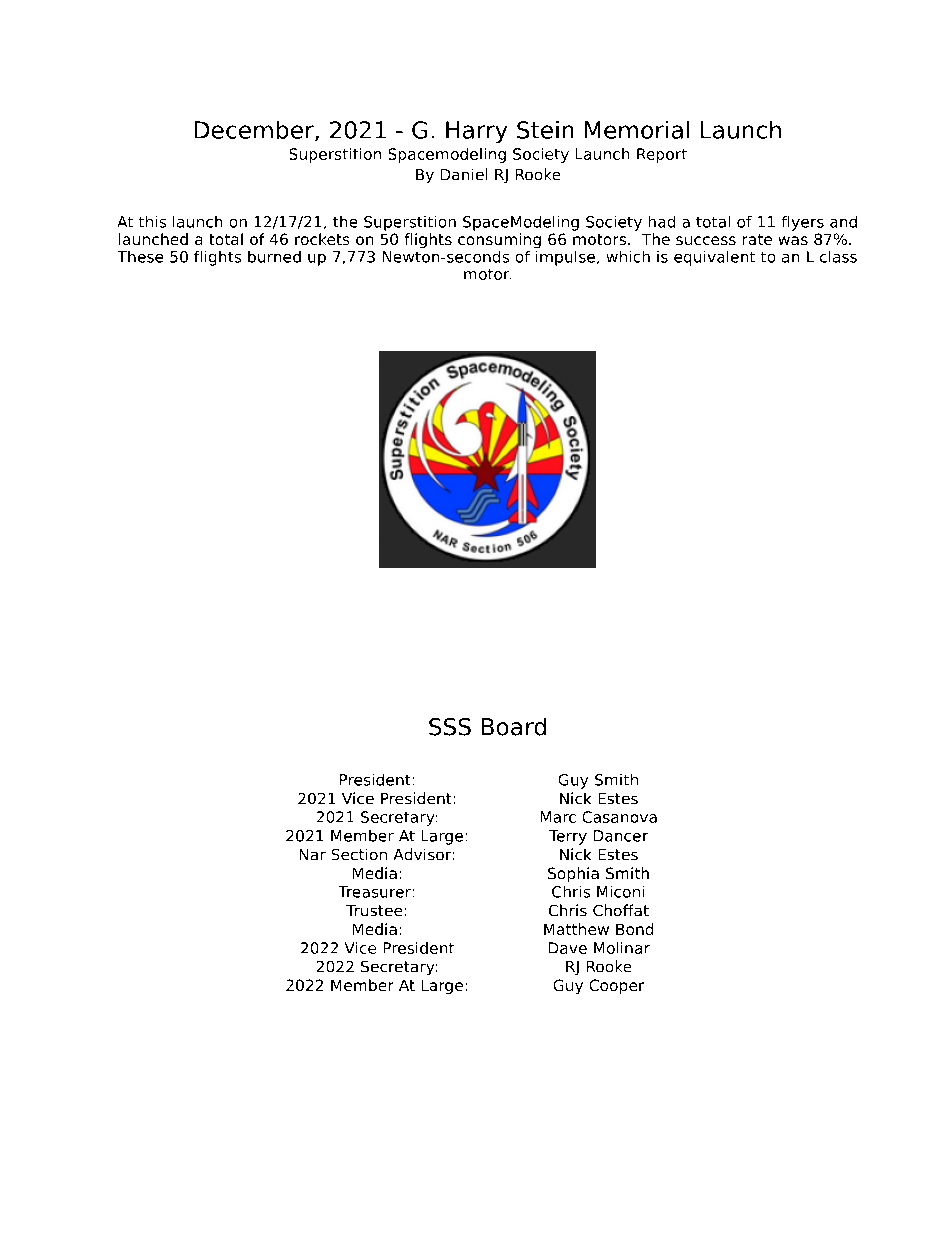 This document has height=1233, width=952. I want to click on Casanova, so click(620, 817).
